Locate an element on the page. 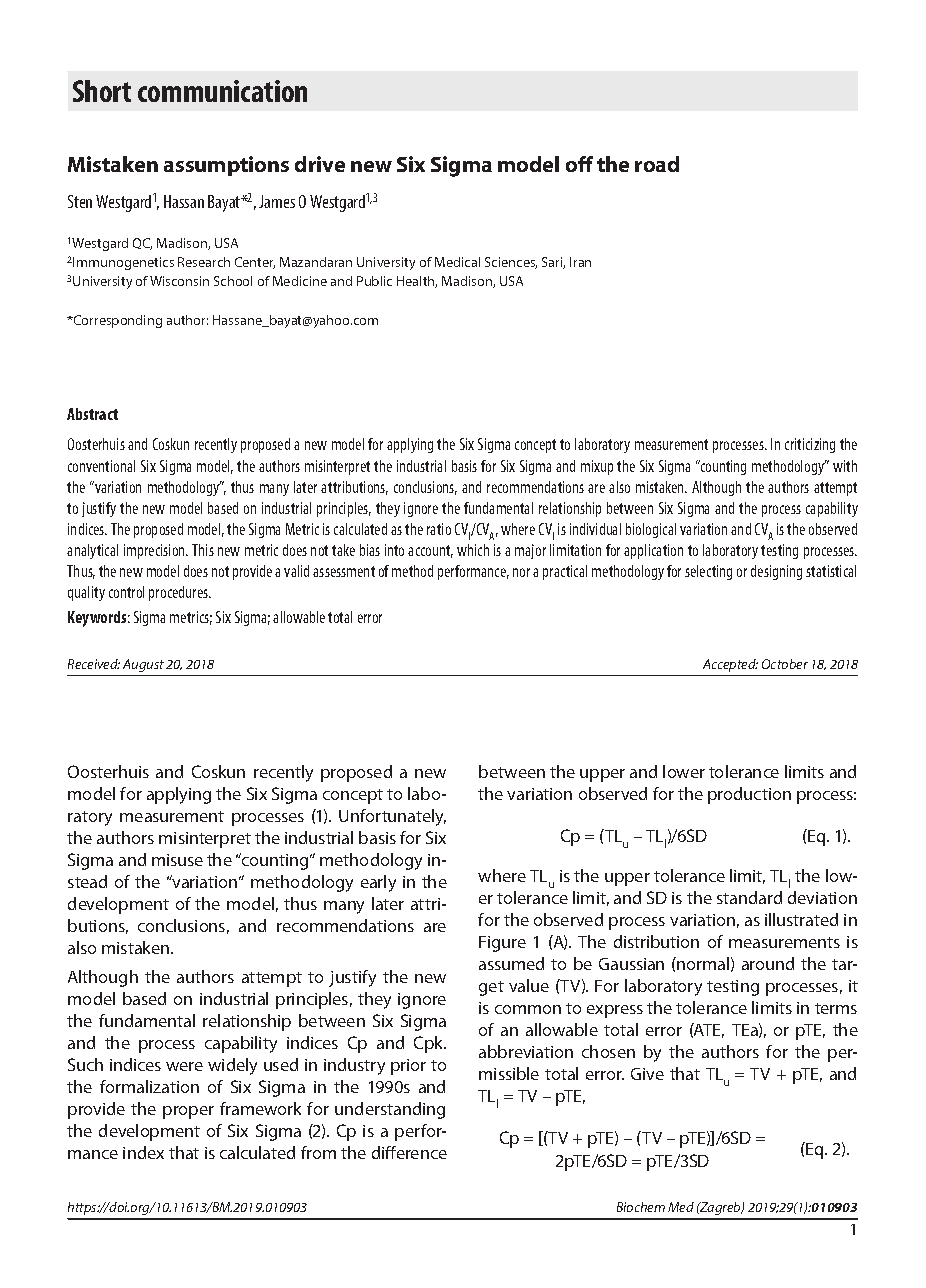 Image resolution: width=926 pixels, height=1288 pixels. proper is located at coordinates (188, 1112).
